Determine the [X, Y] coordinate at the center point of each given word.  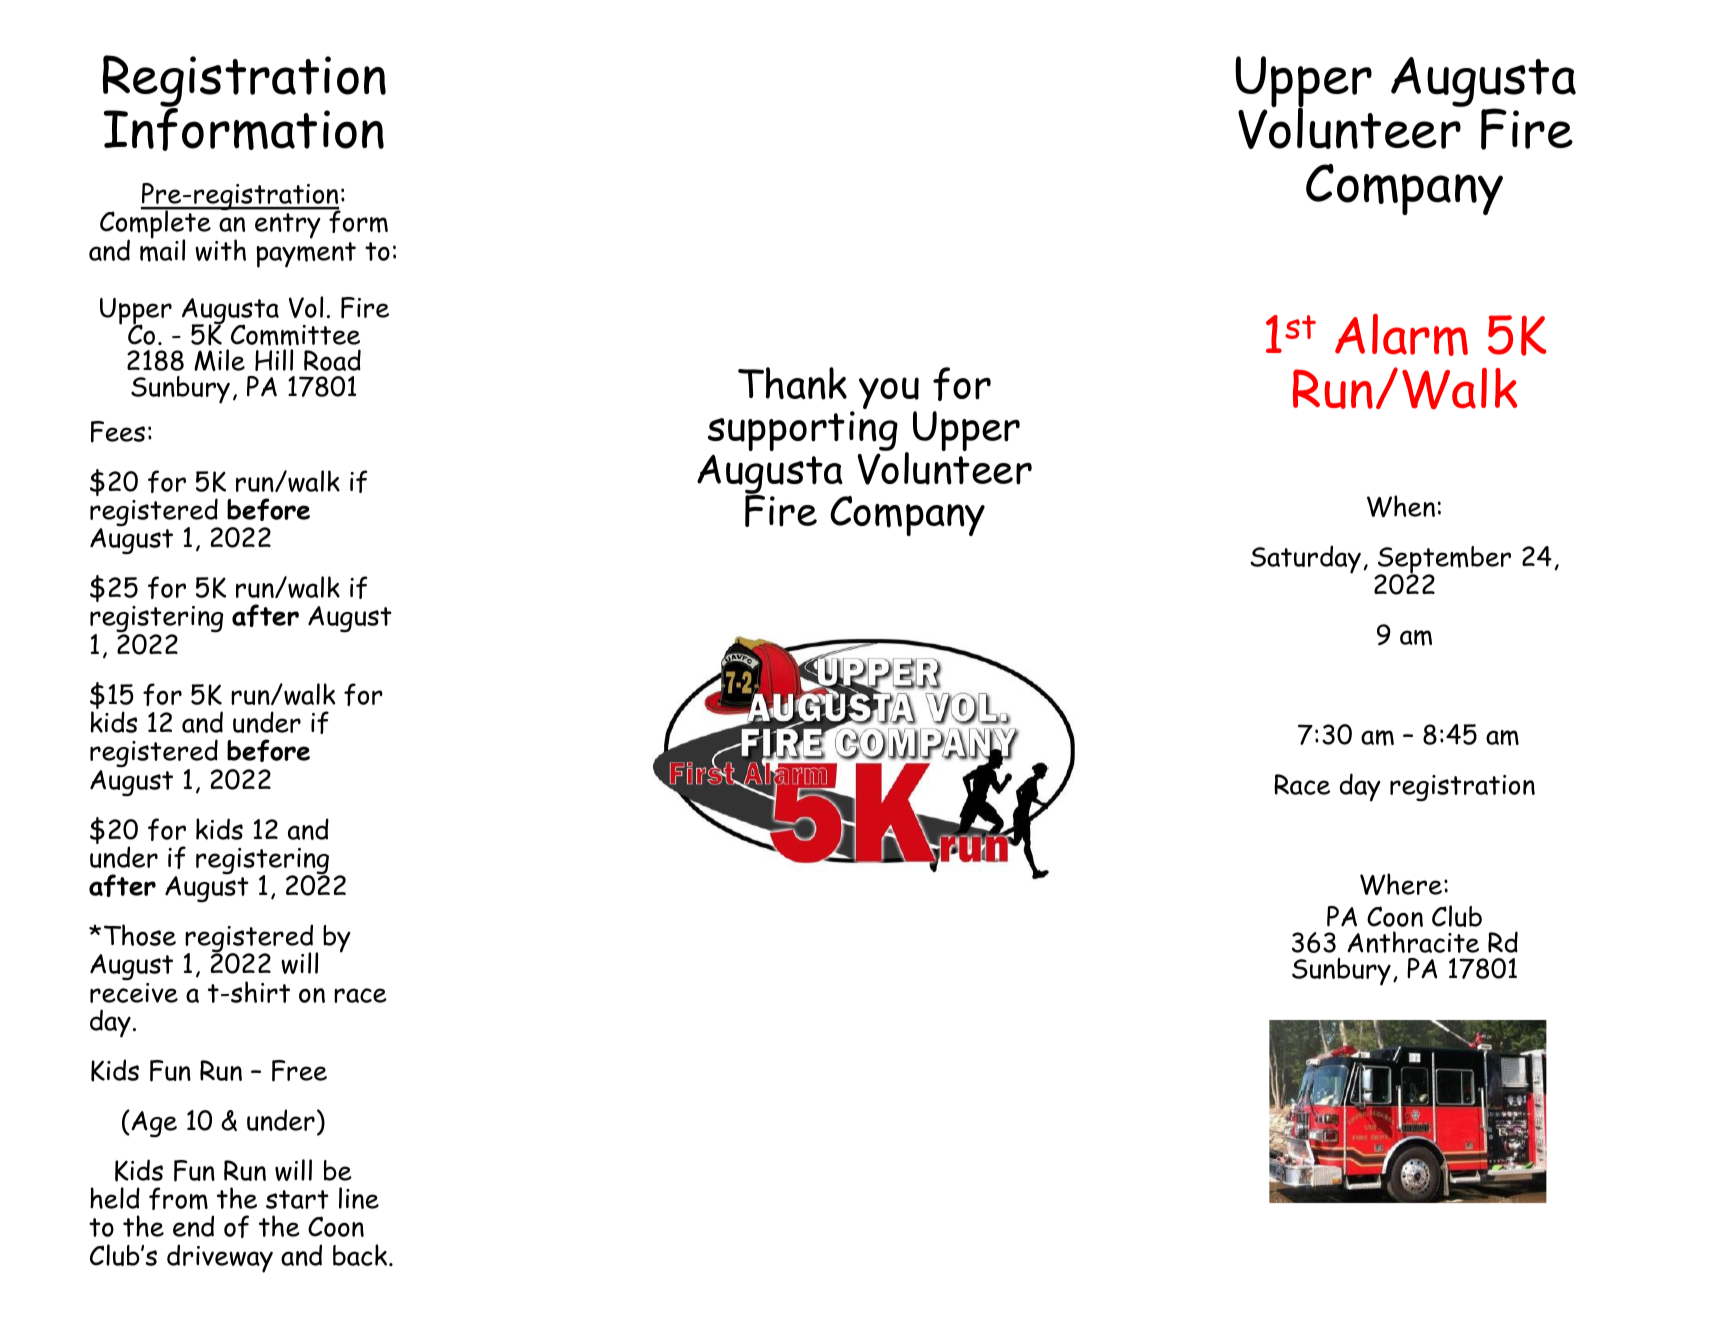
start [297, 1199]
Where [1401, 884]
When [1401, 506]
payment [306, 255]
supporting [803, 433]
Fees [118, 432]
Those [140, 935]
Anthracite [1413, 942]
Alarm [1401, 335]
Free [299, 1071]
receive [134, 991]
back [361, 1255]
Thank [792, 383]
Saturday [1306, 559]
